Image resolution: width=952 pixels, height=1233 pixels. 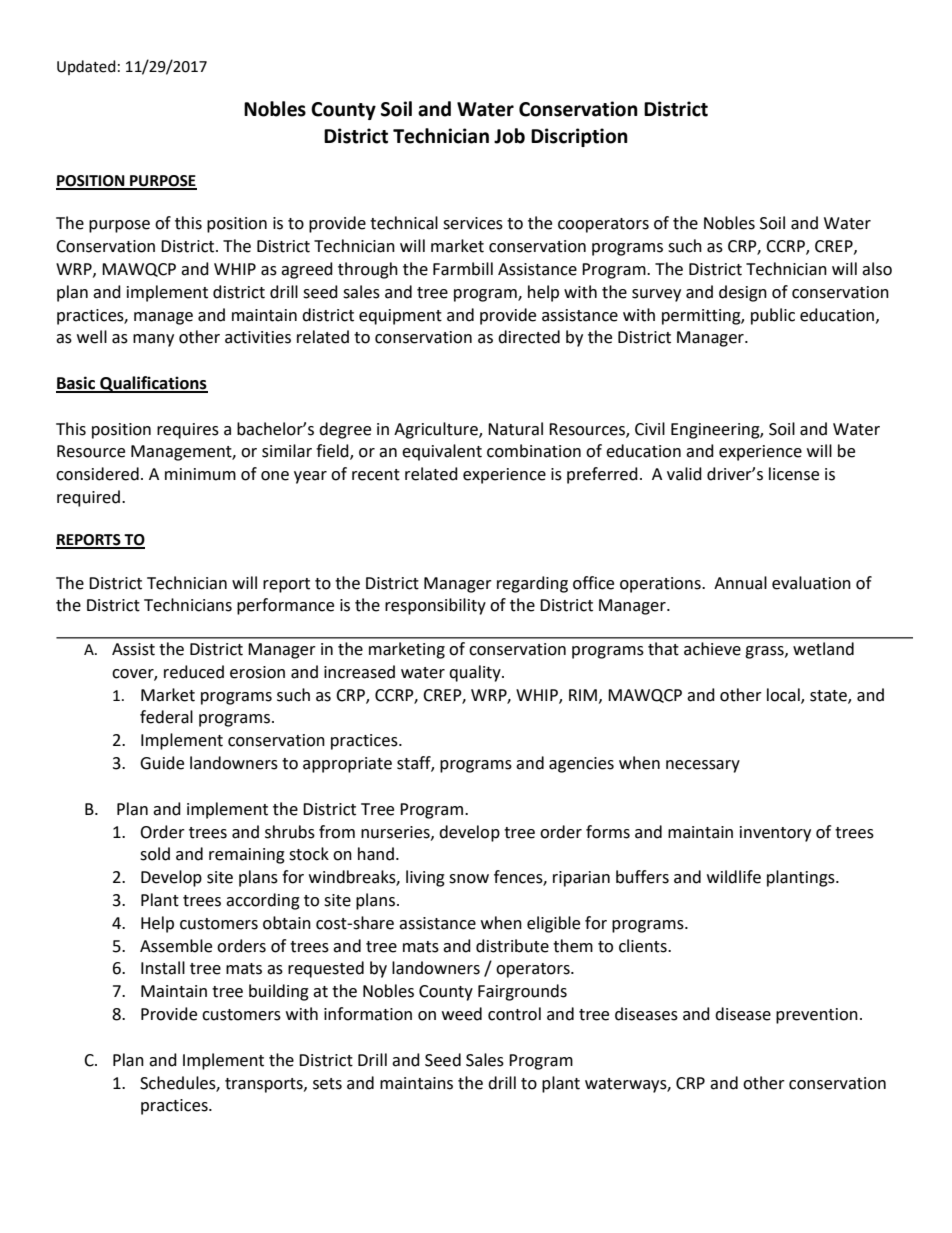 I want to click on Job, so click(x=509, y=136).
